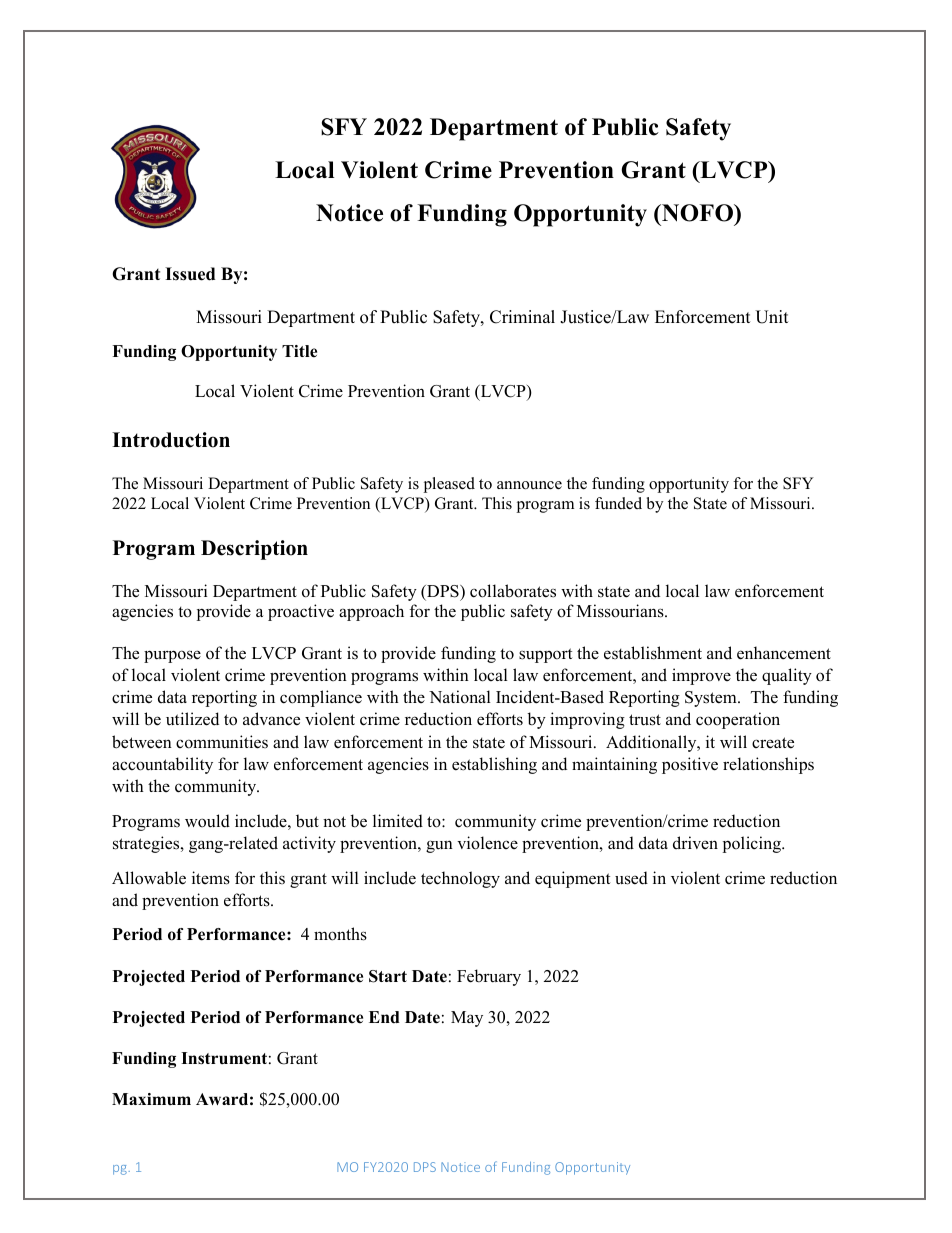 This document has width=952, height=1233. Describe the element at coordinates (695, 843) in the document. I see `driven` at that location.
